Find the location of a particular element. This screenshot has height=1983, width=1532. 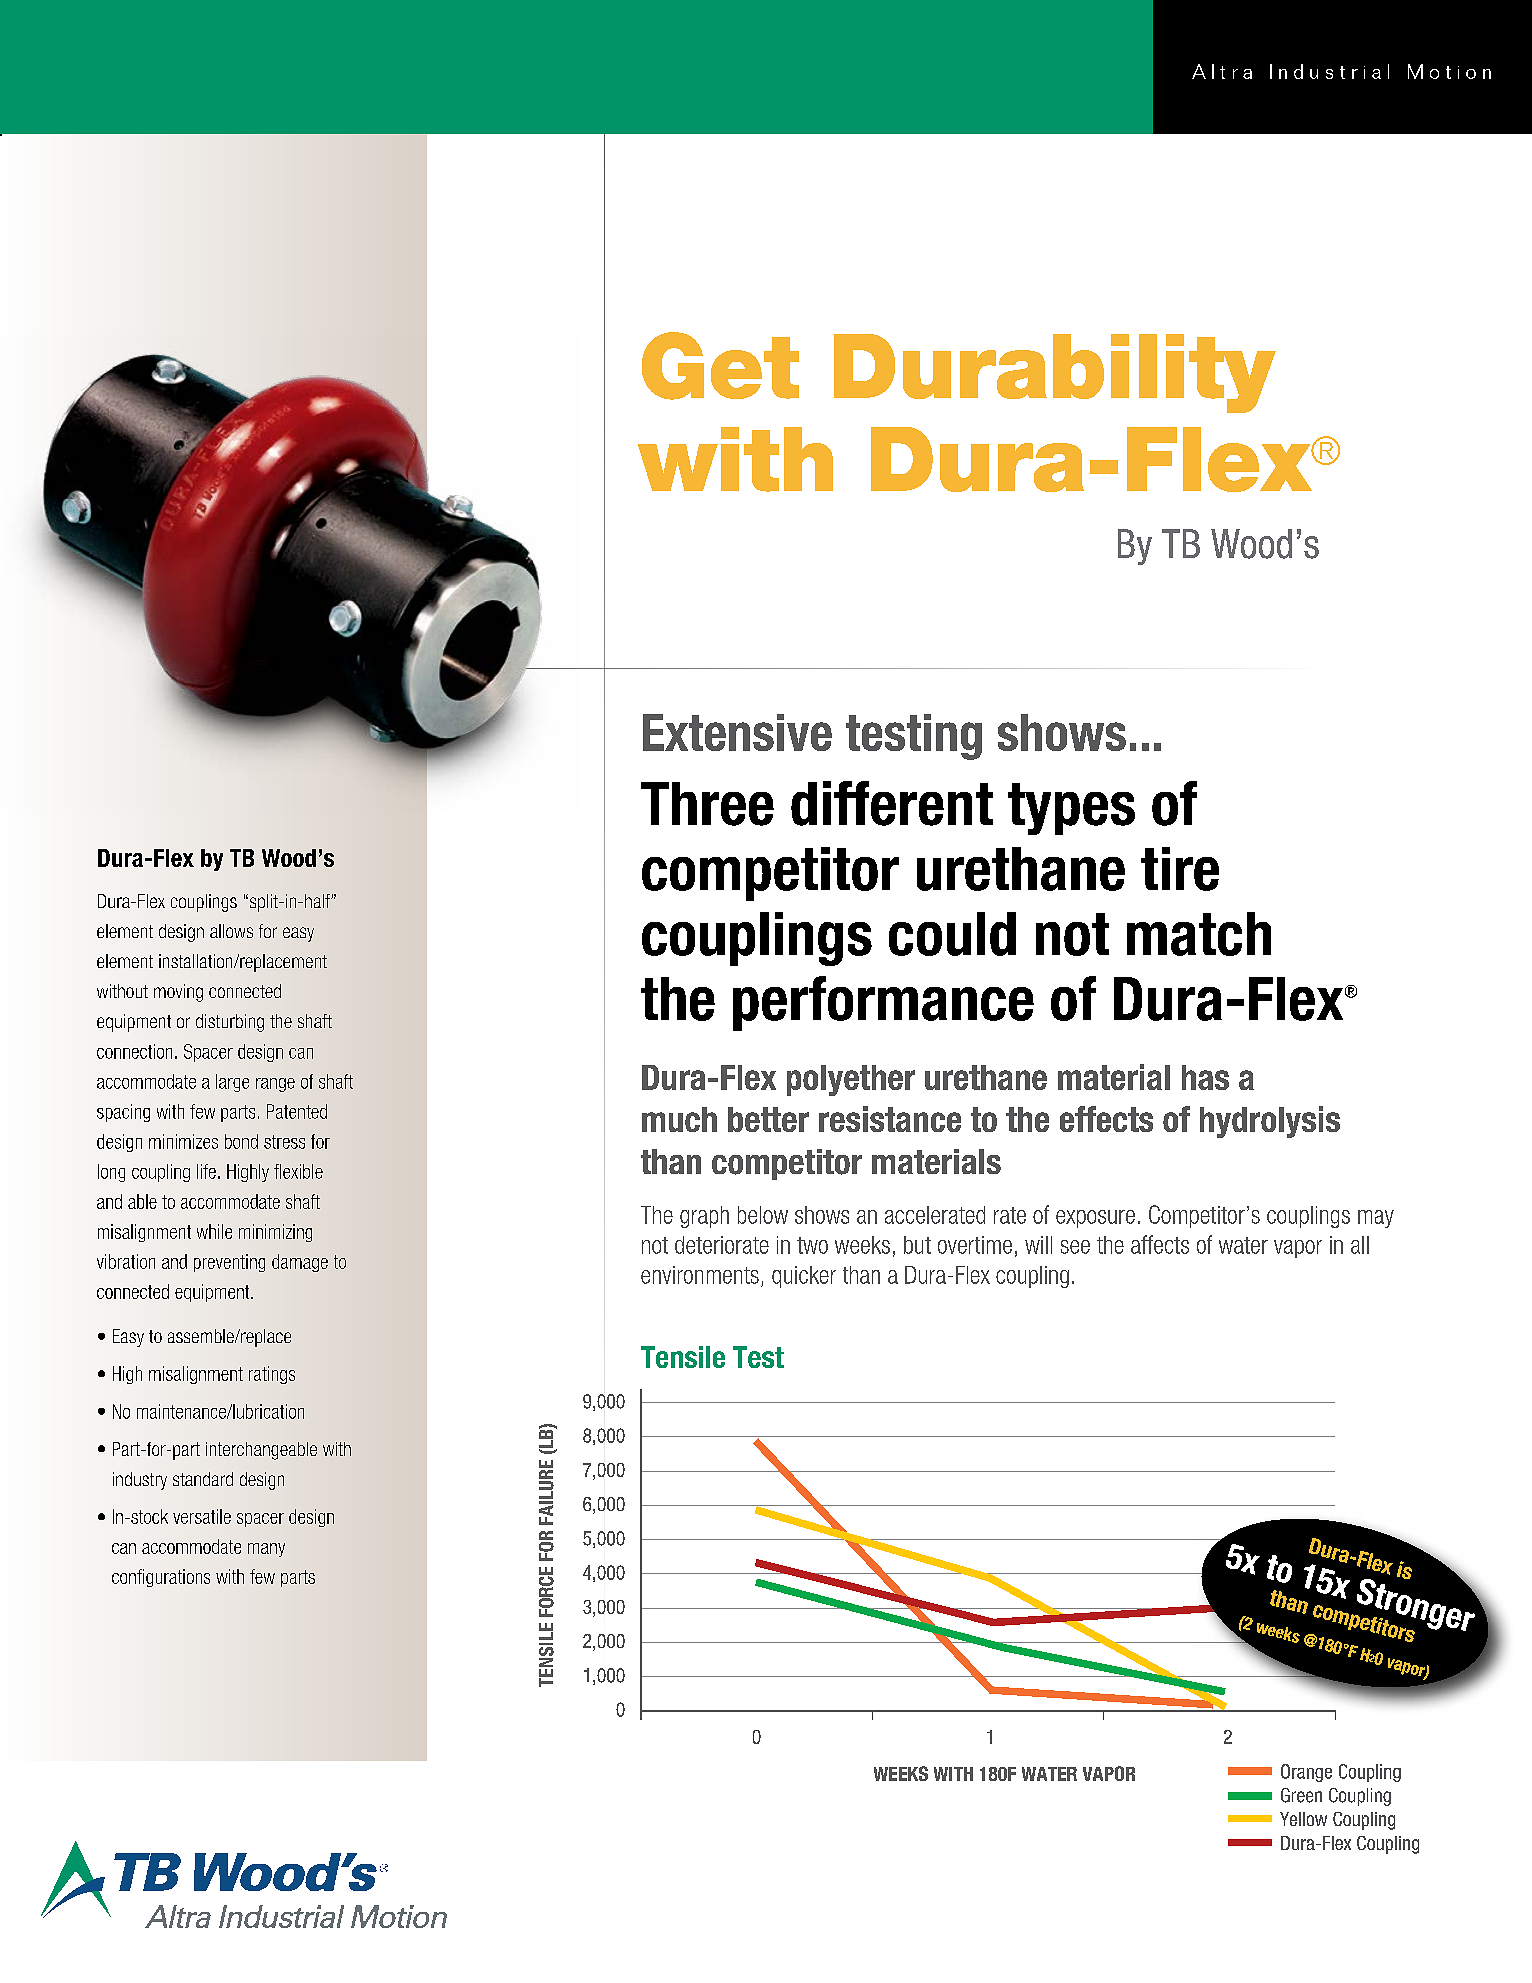

allows is located at coordinates (231, 931).
